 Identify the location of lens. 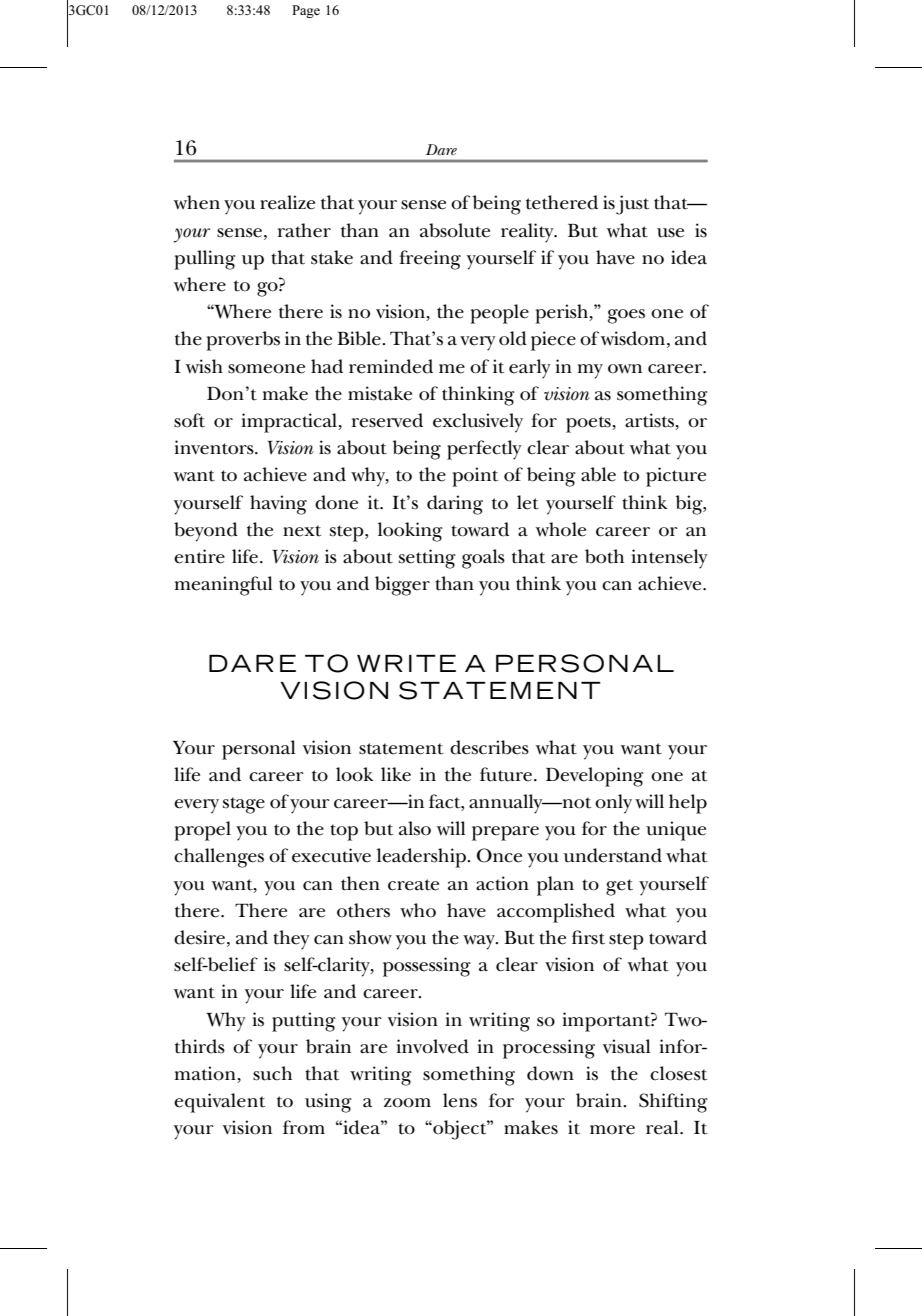
(460, 1100).
